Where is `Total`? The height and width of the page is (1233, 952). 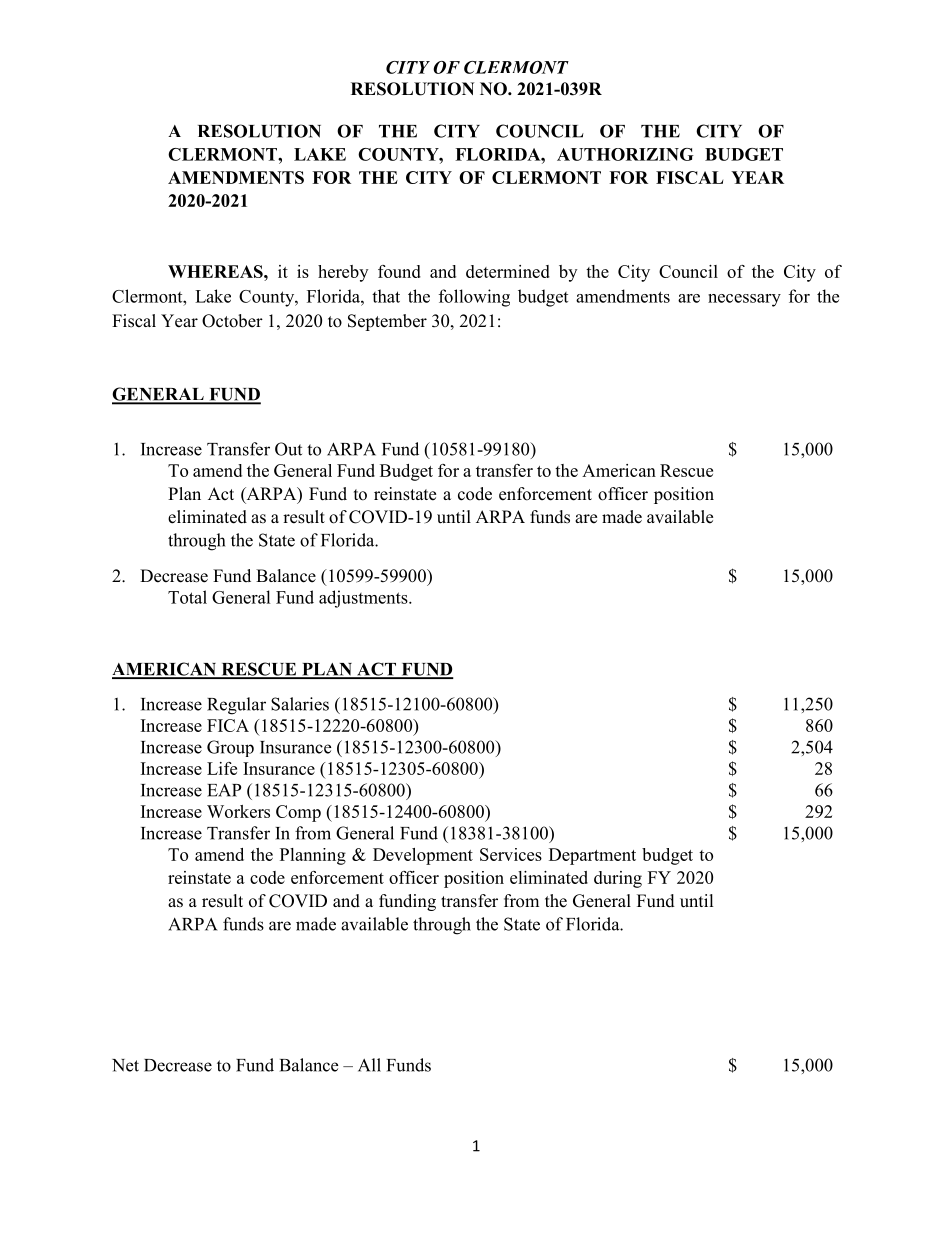 Total is located at coordinates (187, 597).
